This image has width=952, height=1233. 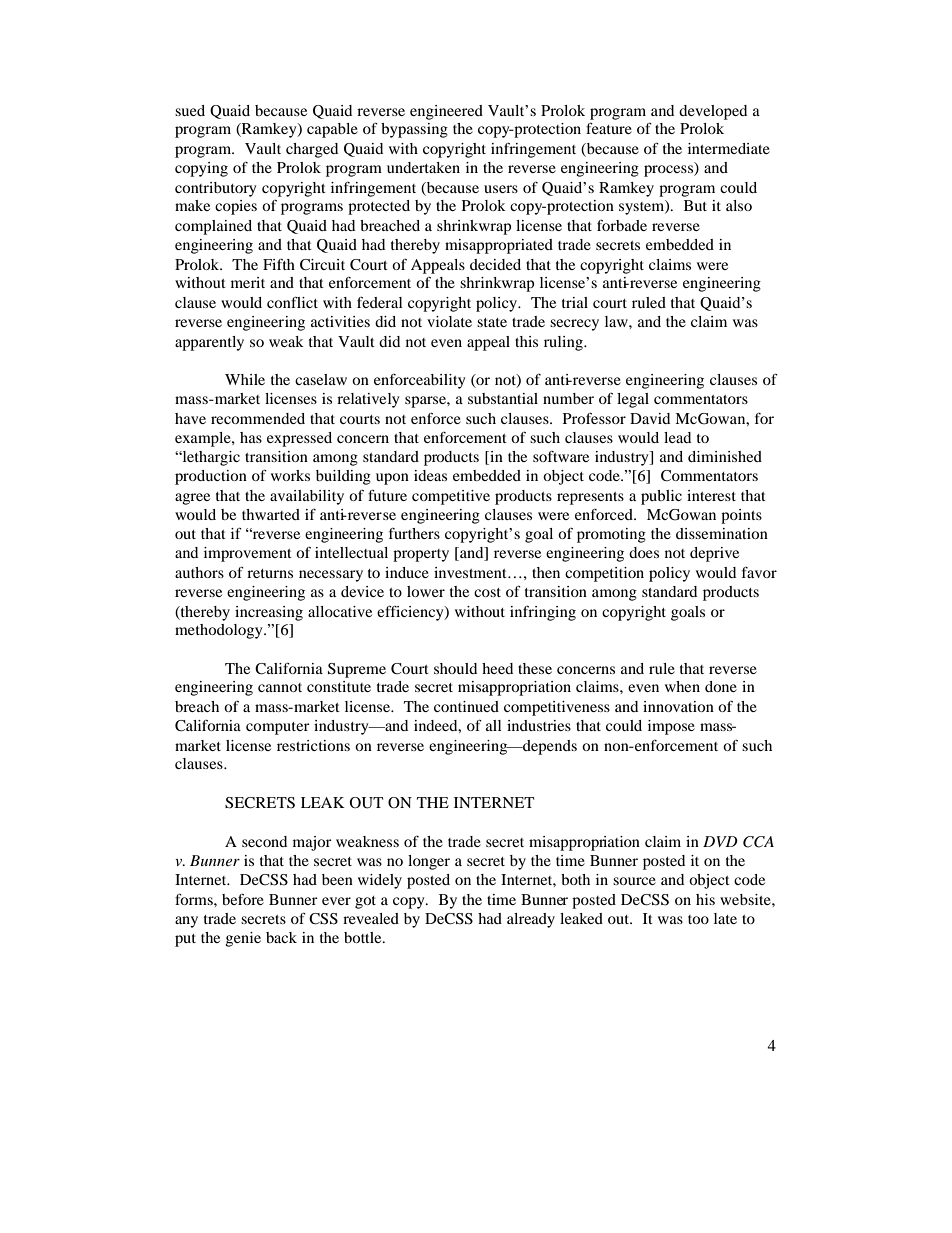 I want to click on deprive, so click(x=714, y=554).
